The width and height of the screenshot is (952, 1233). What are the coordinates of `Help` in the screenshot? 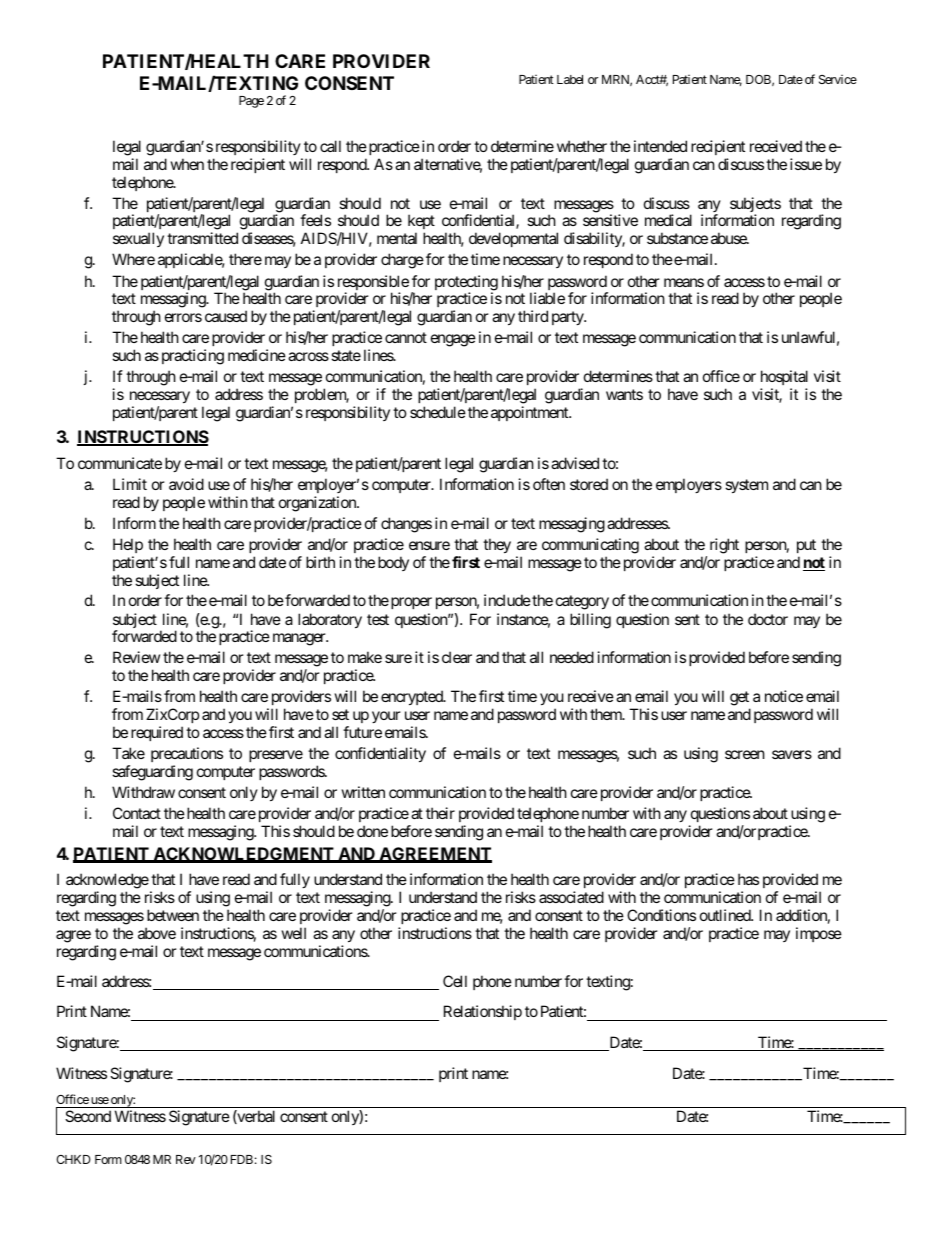 It's located at (128, 545).
